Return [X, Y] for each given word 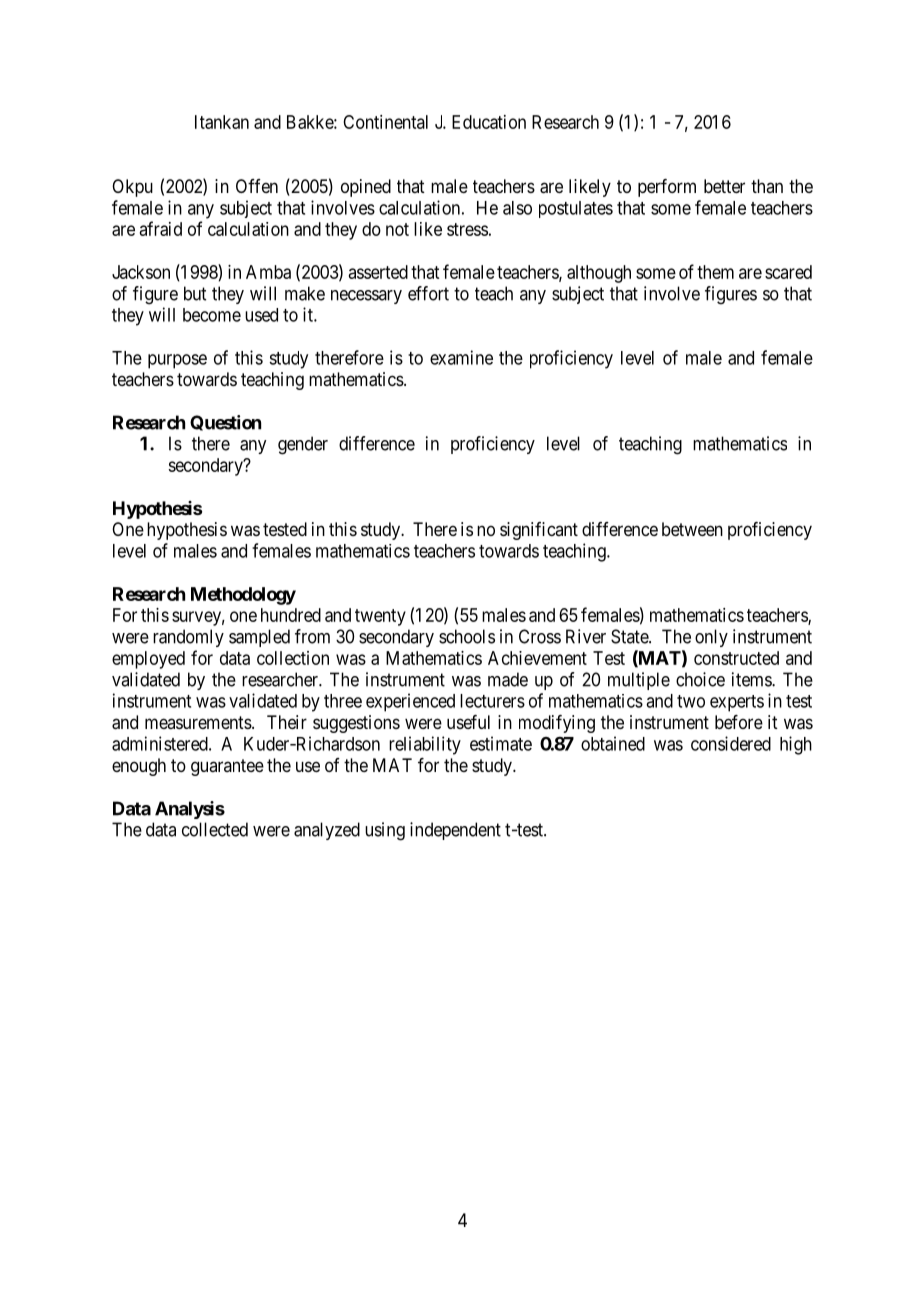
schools [467, 636]
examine [461, 357]
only [711, 638]
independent [455, 831]
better [724, 186]
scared [788, 272]
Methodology [243, 596]
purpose [177, 361]
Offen [257, 186]
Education [489, 122]
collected [215, 829]
